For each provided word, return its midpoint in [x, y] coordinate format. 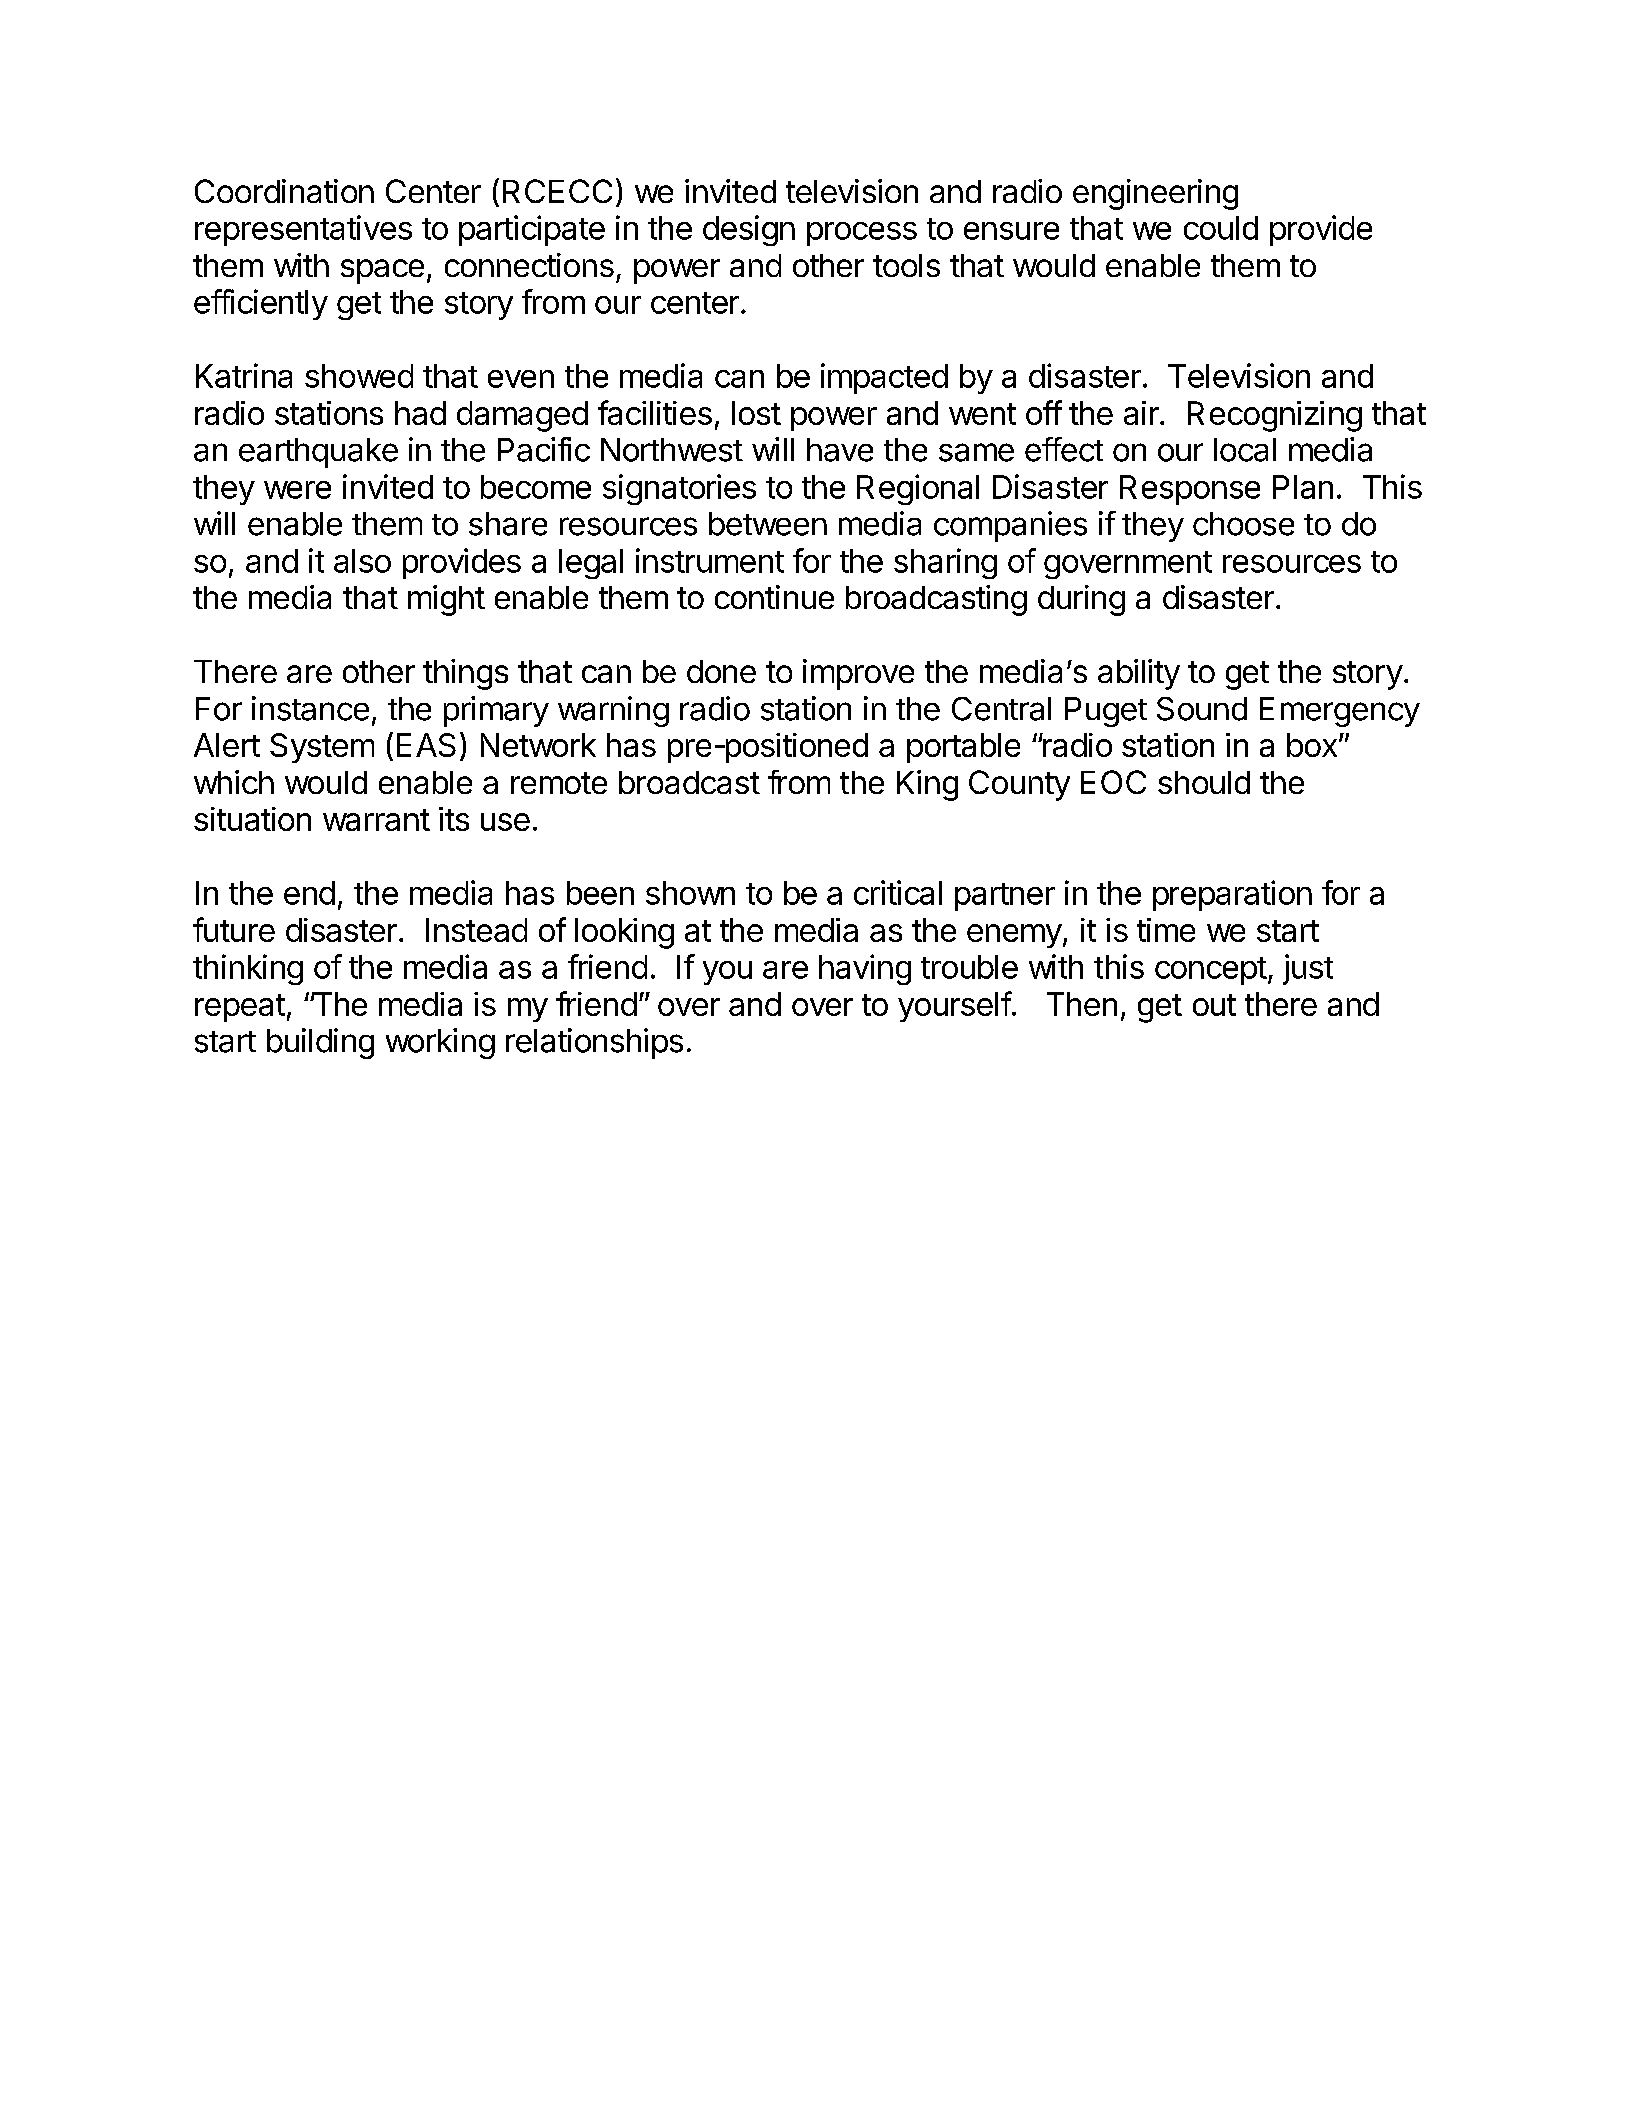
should [1204, 782]
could [1221, 228]
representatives [303, 230]
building [320, 1043]
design [749, 230]
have [840, 450]
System [322, 748]
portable [963, 748]
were [297, 490]
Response [1190, 490]
